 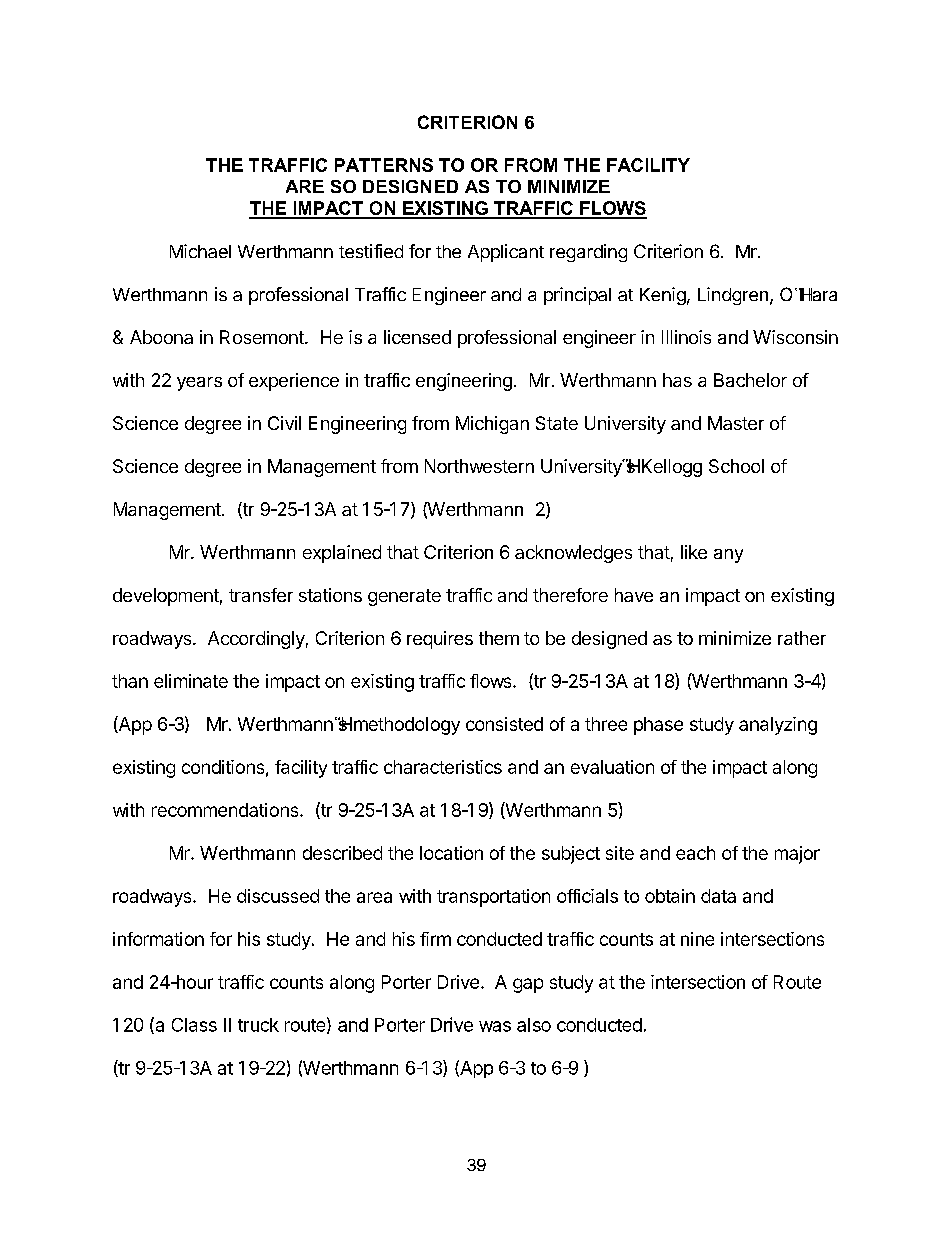 I want to click on Michael, so click(x=200, y=251).
